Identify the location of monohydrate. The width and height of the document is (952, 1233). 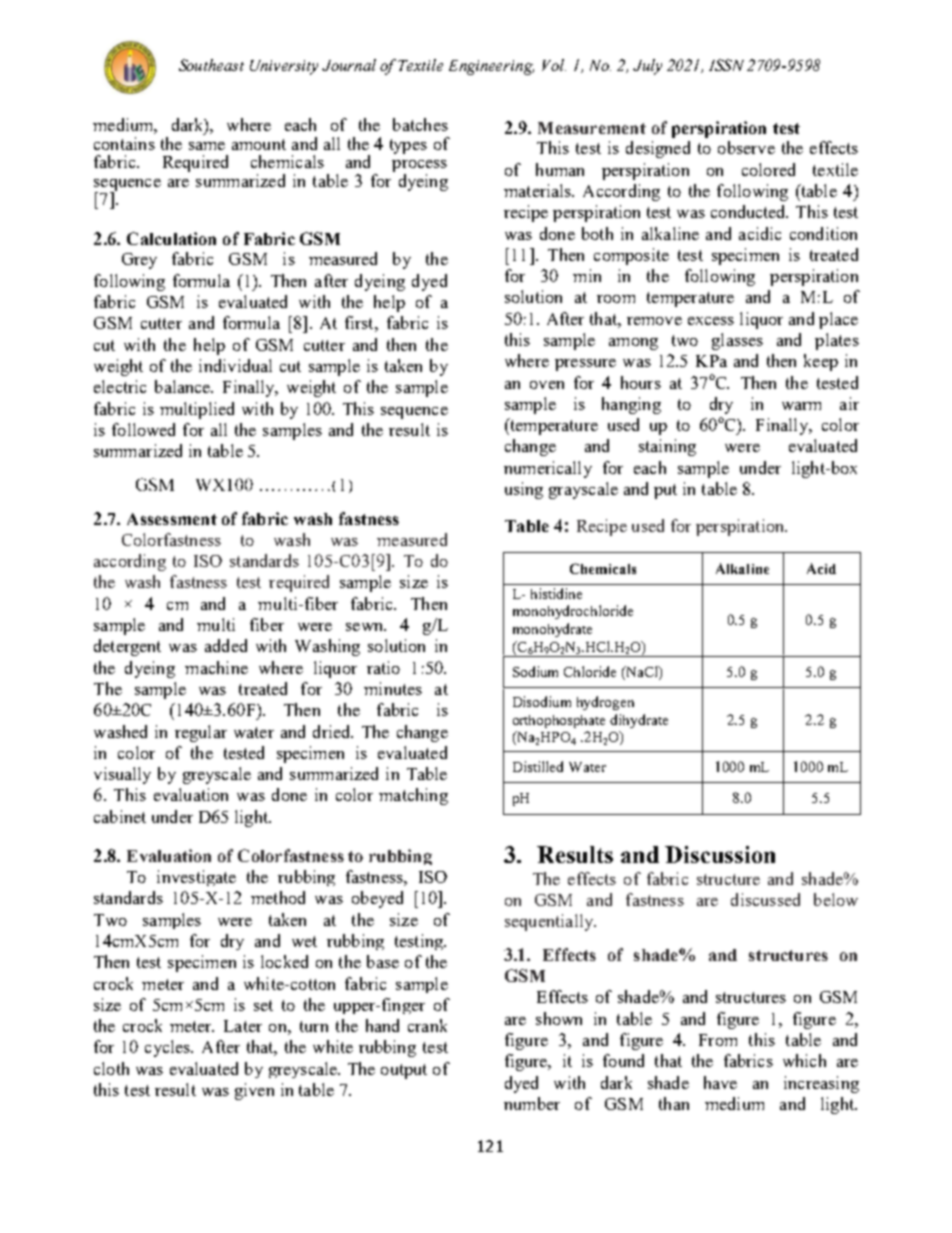
(552, 630).
